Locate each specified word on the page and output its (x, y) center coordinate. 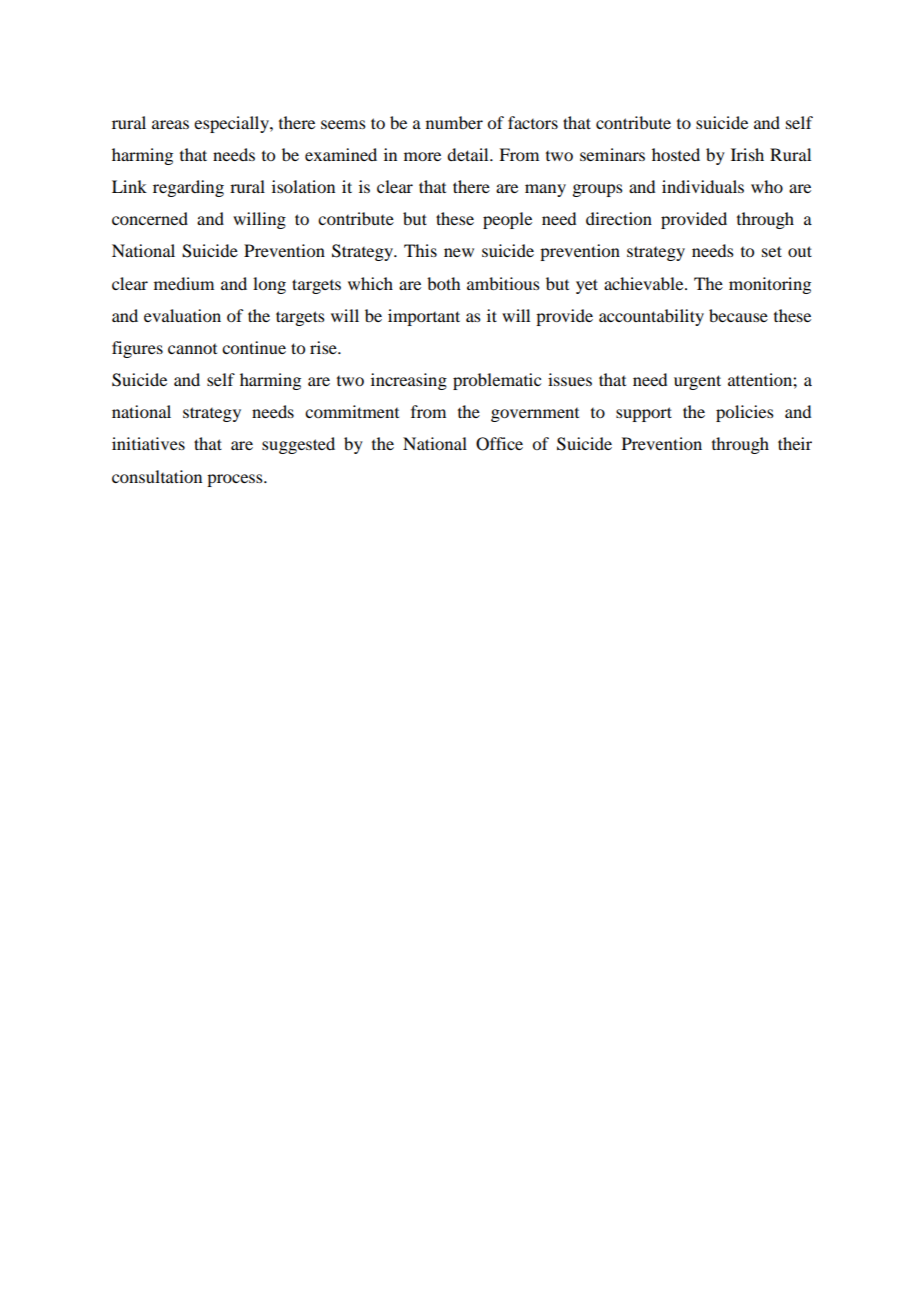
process (236, 480)
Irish (747, 154)
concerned (150, 218)
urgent (697, 382)
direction (619, 218)
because (738, 315)
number (454, 122)
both (443, 283)
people (507, 220)
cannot (192, 349)
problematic (497, 381)
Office (499, 444)
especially (232, 124)
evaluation (182, 315)
